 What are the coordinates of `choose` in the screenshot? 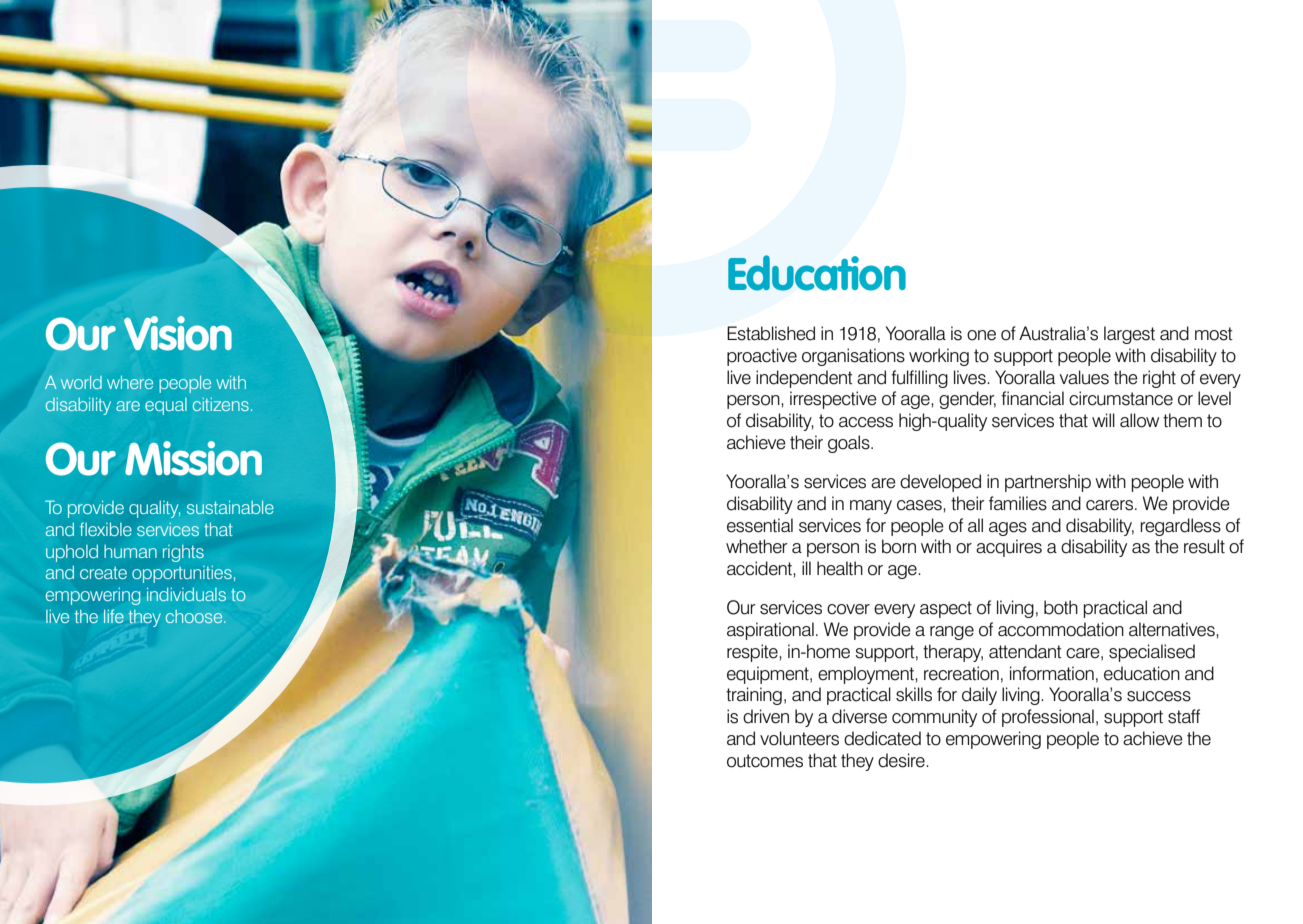 It's located at (195, 616).
